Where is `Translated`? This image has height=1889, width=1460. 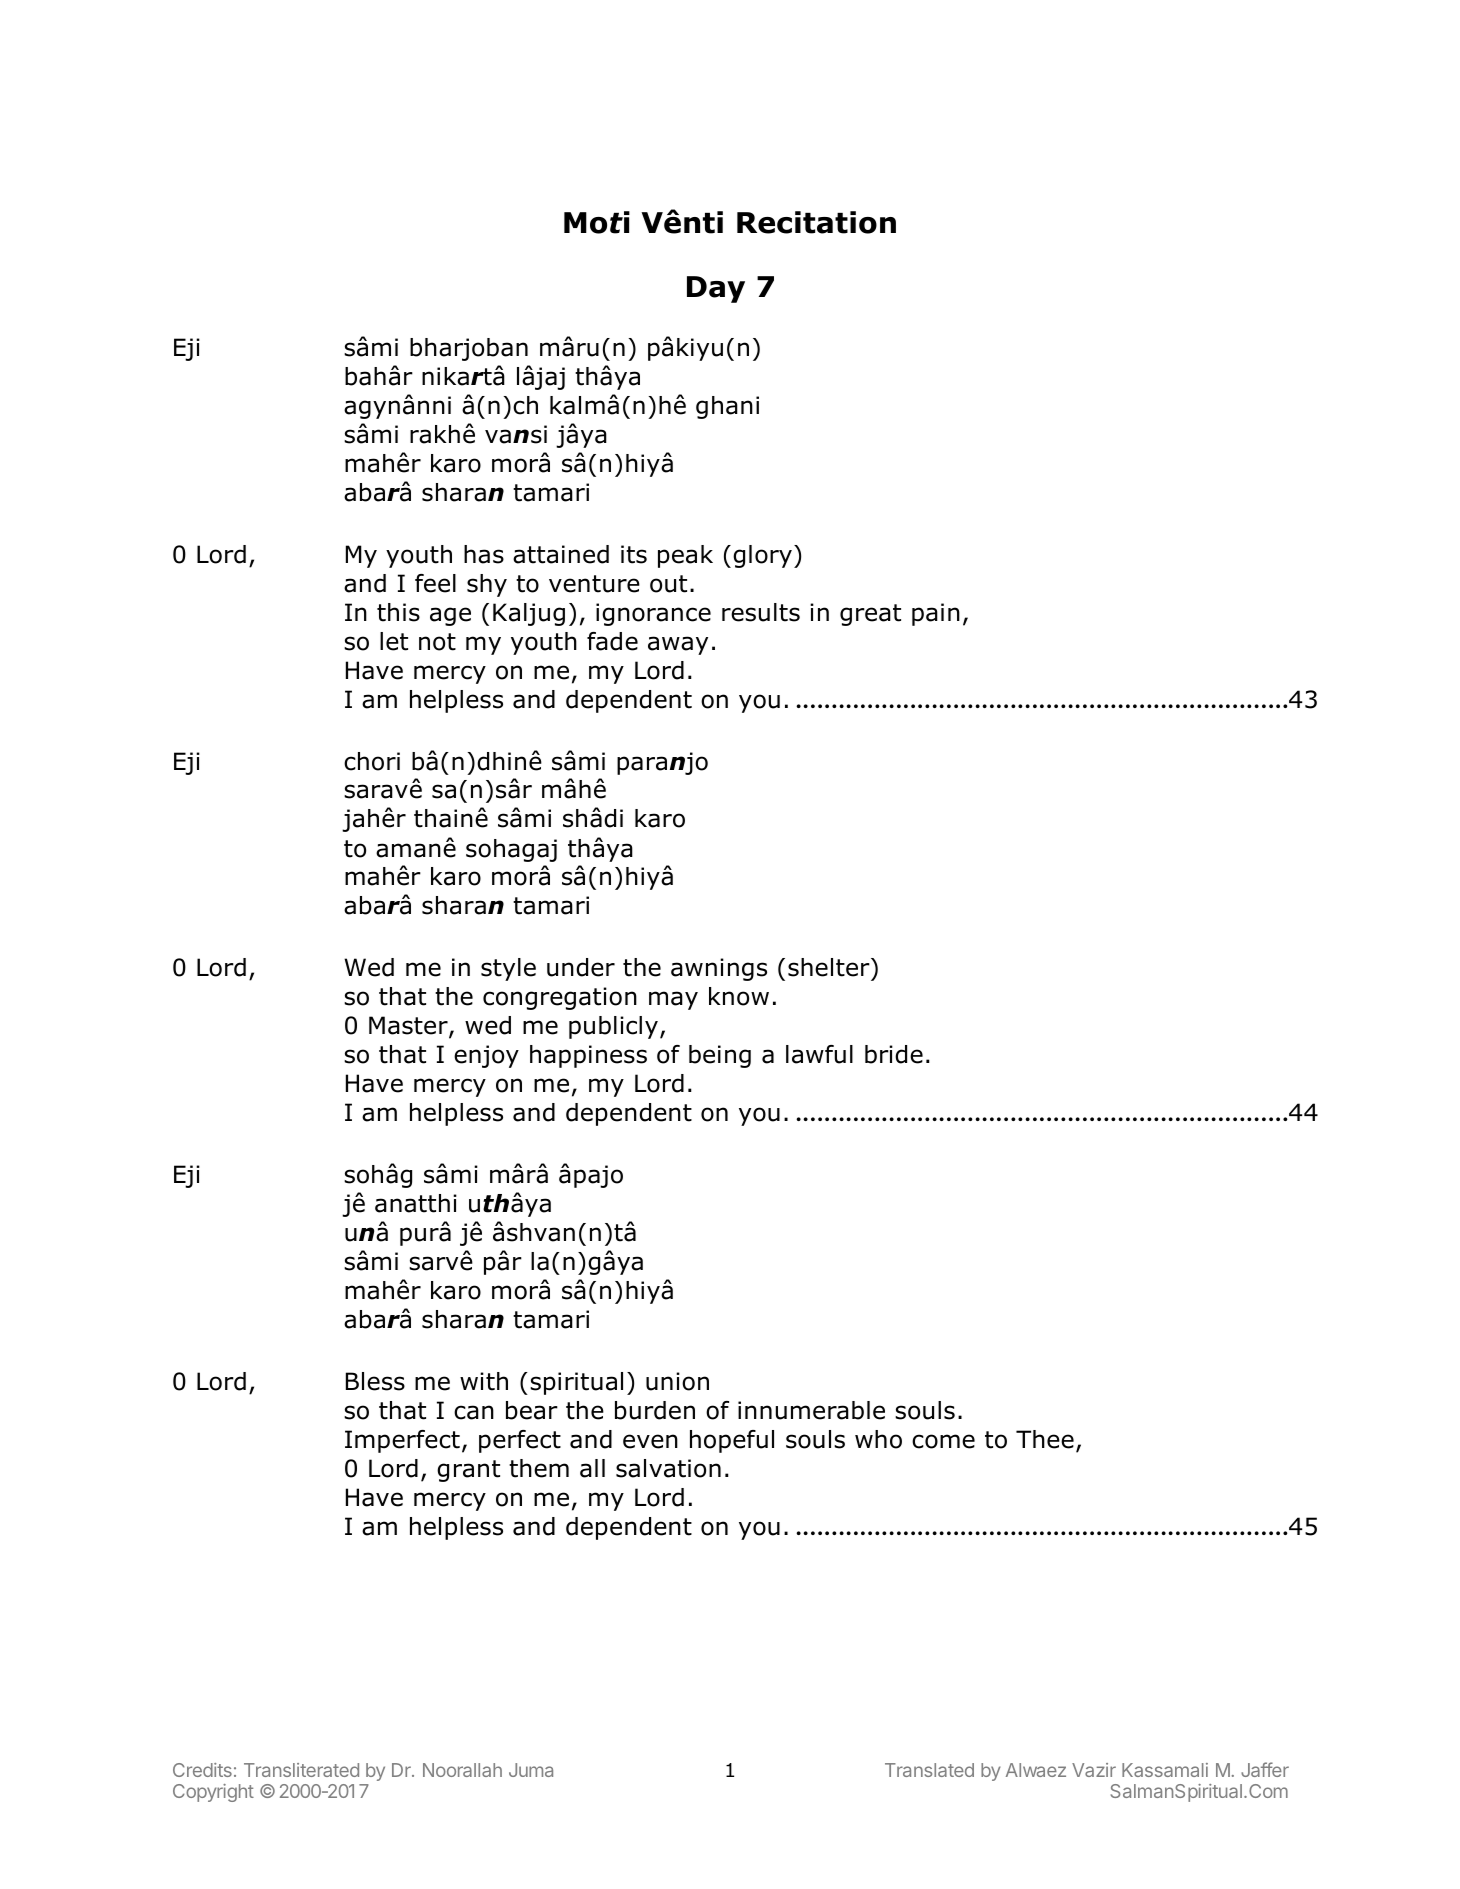 Translated is located at coordinates (929, 1770).
